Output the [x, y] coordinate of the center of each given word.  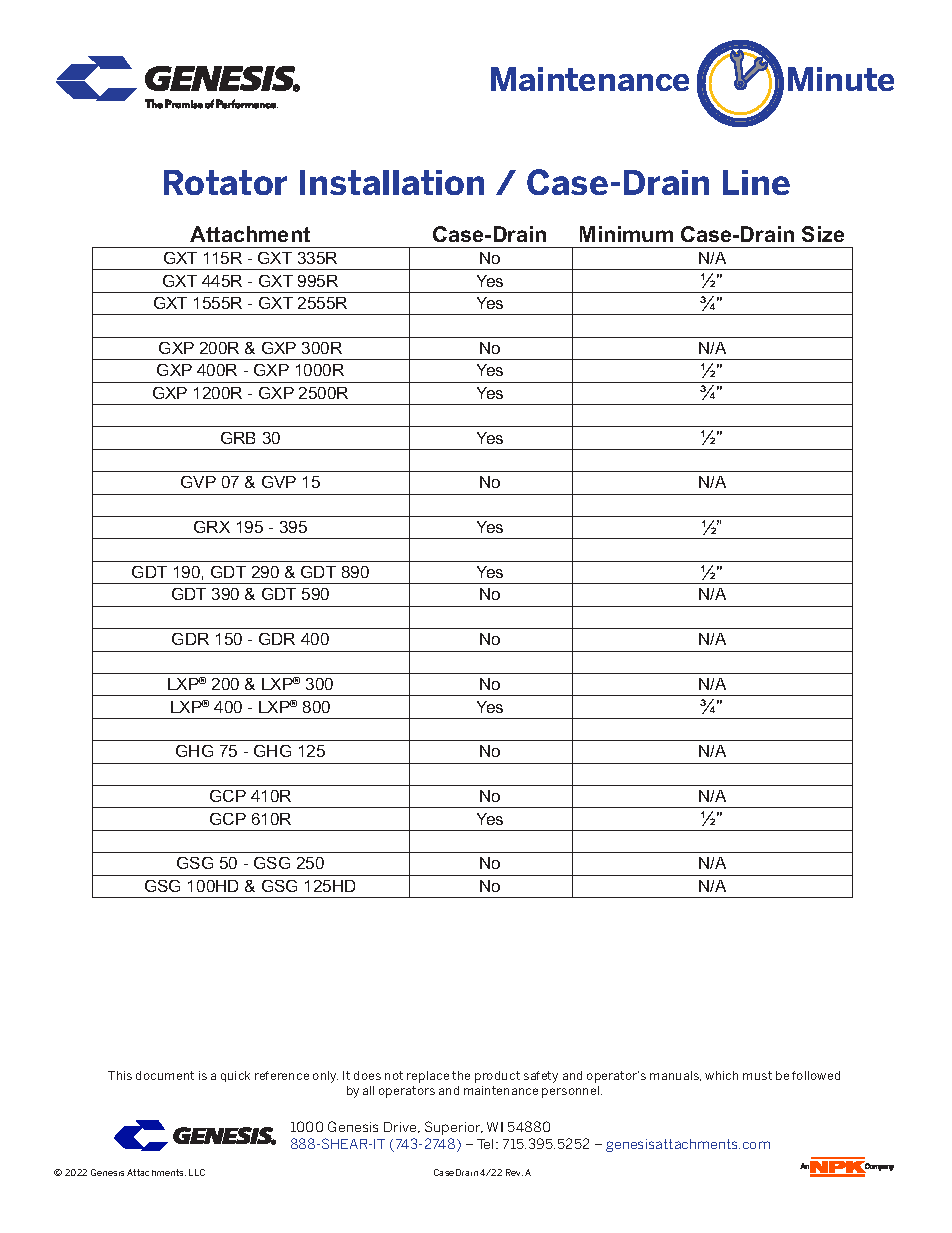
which [721, 1075]
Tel [485, 1144]
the [461, 1075]
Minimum [626, 234]
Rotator [225, 182]
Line [756, 182]
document [165, 1075]
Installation [392, 182]
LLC [197, 1172]
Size [823, 234]
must [757, 1075]
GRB [238, 438]
